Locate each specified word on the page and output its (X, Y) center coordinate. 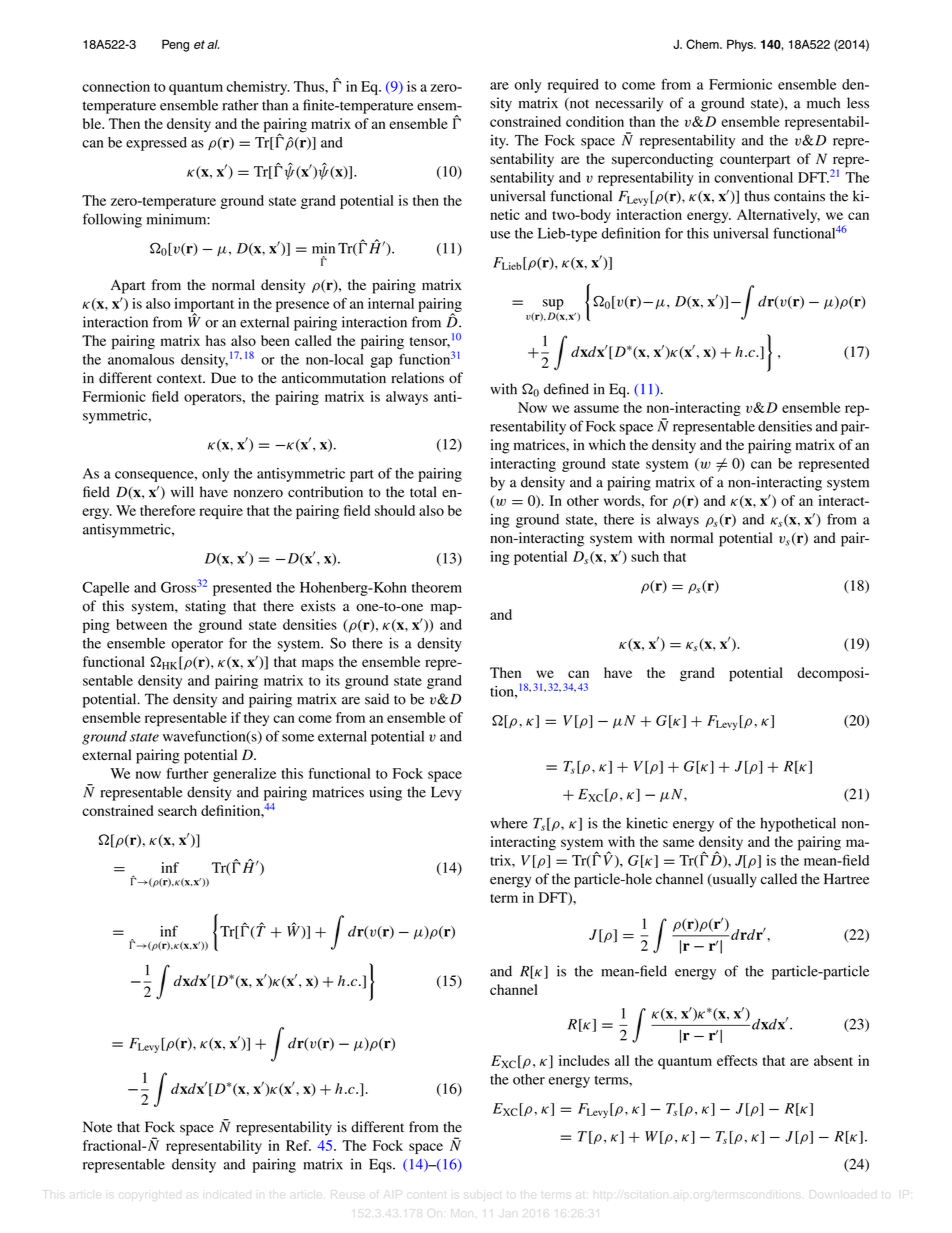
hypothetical (798, 824)
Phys (741, 45)
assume (596, 409)
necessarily (629, 104)
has (216, 340)
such (645, 556)
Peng (175, 45)
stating (205, 607)
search (177, 810)
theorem (437, 587)
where (509, 823)
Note (97, 1127)
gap (381, 362)
